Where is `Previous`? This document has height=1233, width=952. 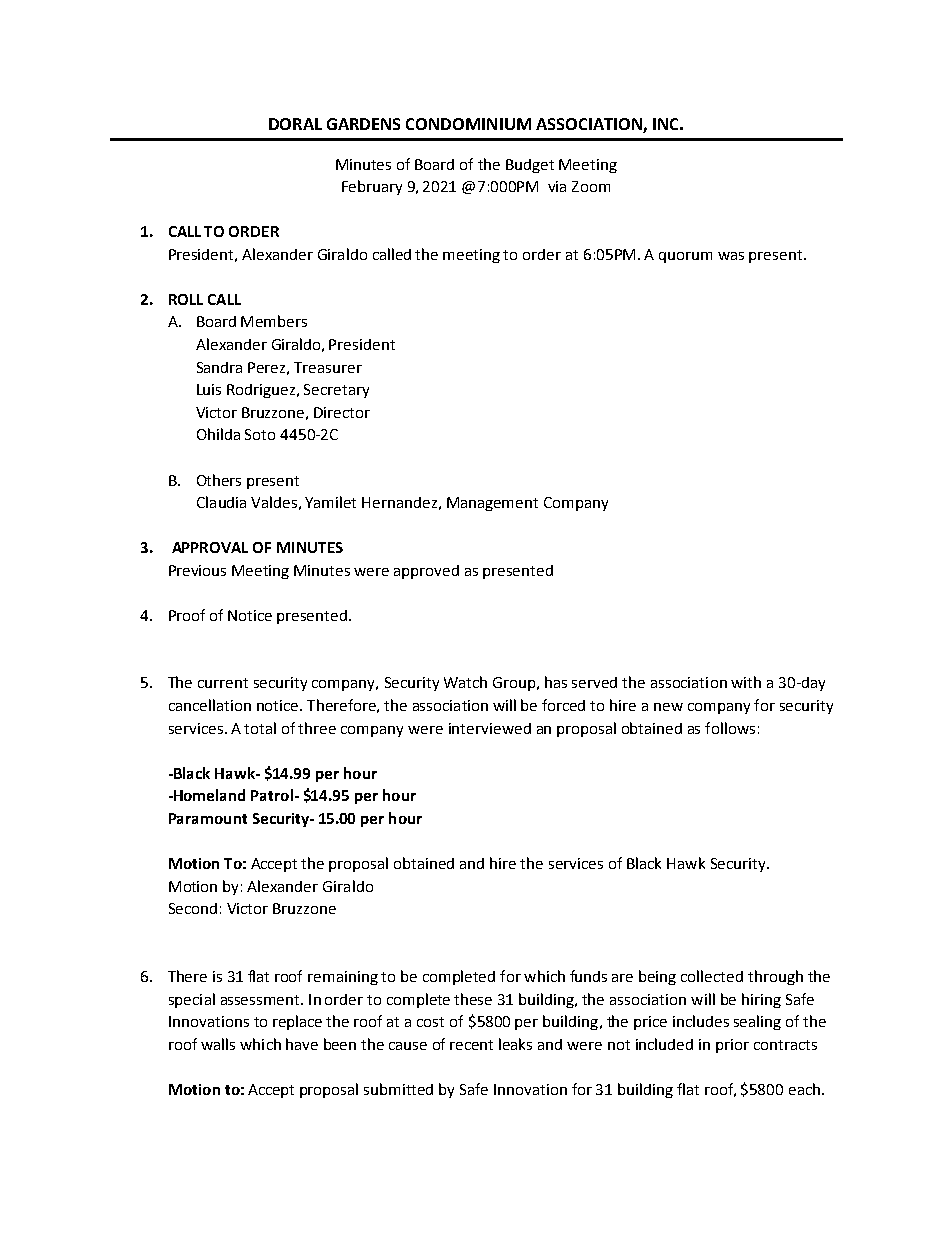
Previous is located at coordinates (197, 570).
